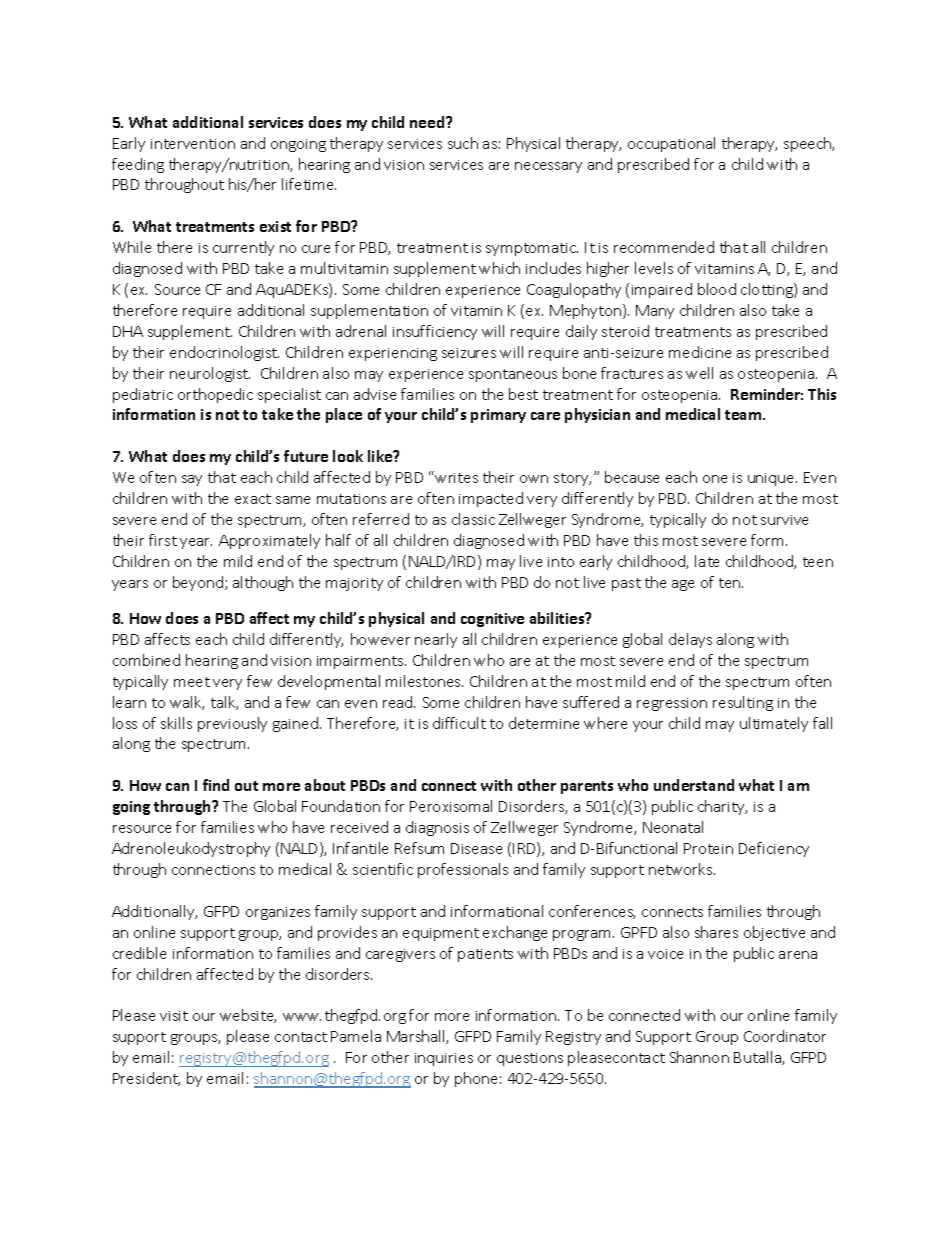 The image size is (952, 1233). Describe the element at coordinates (193, 144) in the document. I see `intervention` at that location.
